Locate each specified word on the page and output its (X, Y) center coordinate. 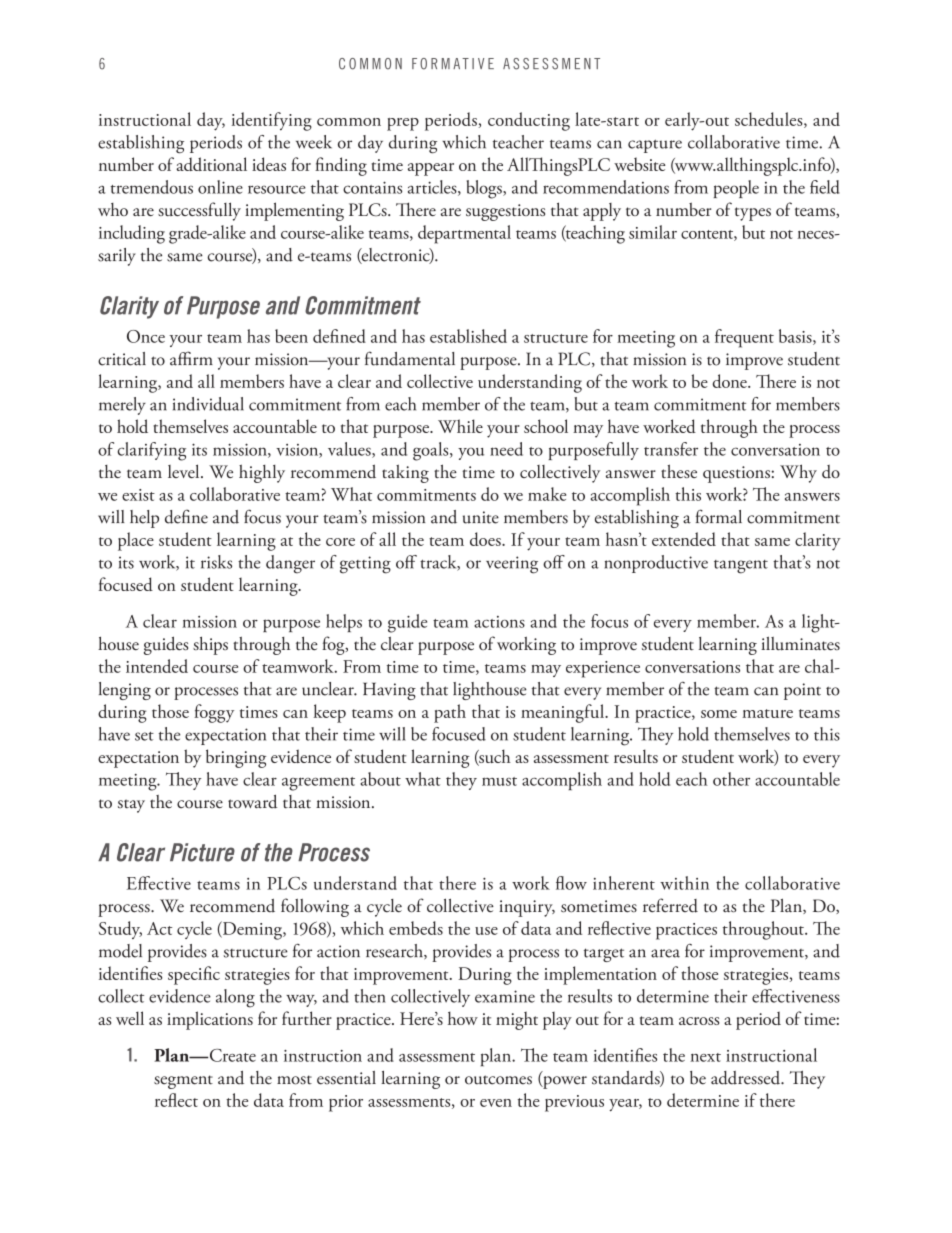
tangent (741, 567)
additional (211, 164)
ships (210, 646)
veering (512, 565)
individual (208, 404)
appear (431, 169)
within (684, 883)
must (499, 781)
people (736, 189)
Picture (202, 852)
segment (183, 1082)
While (460, 426)
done (730, 381)
